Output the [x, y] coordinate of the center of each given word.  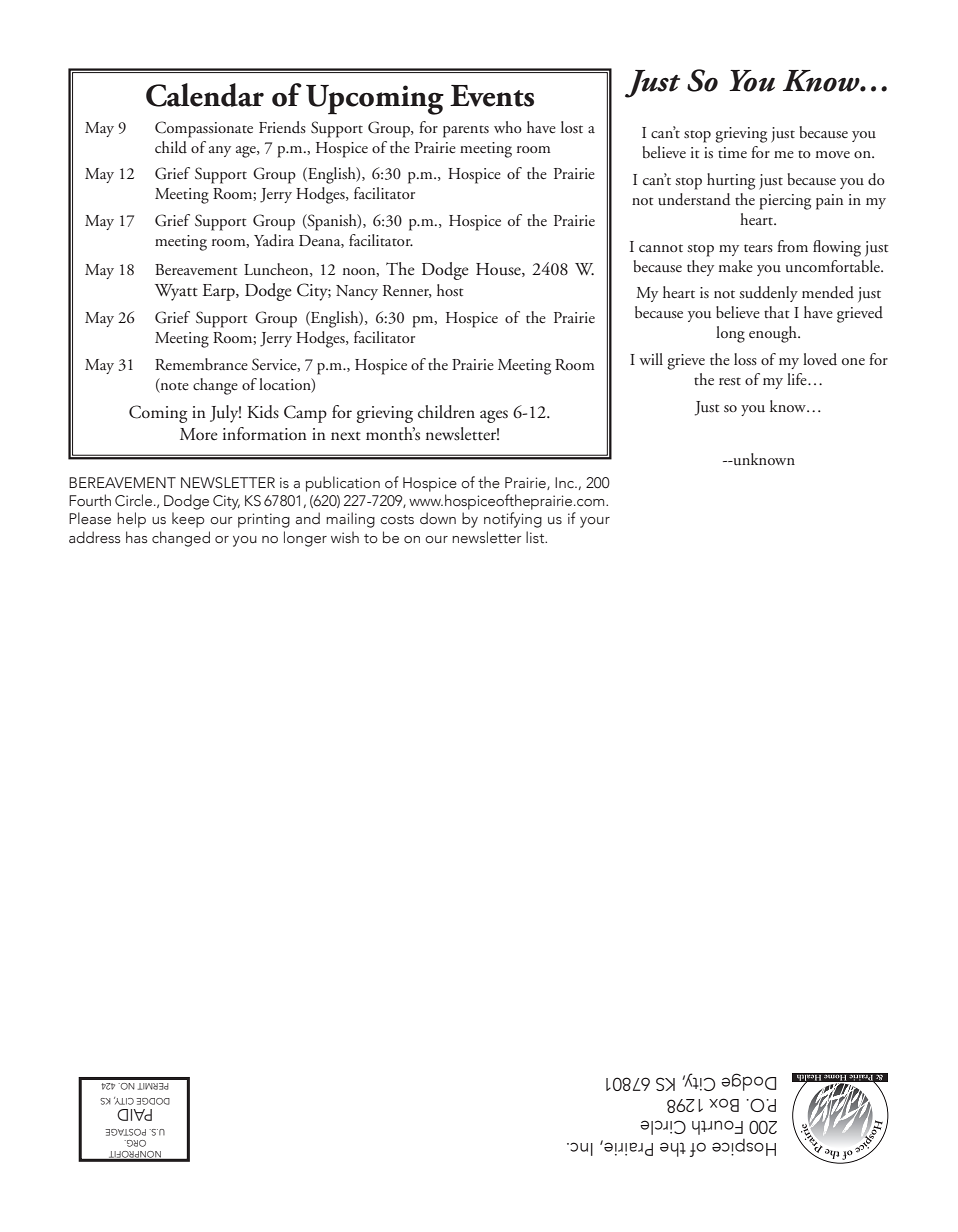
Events [492, 96]
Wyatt [176, 292]
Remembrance [201, 364]
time [732, 152]
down [438, 518]
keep [188, 520]
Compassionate [204, 129]
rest [730, 381]
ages [494, 416]
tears [758, 248]
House [499, 270]
